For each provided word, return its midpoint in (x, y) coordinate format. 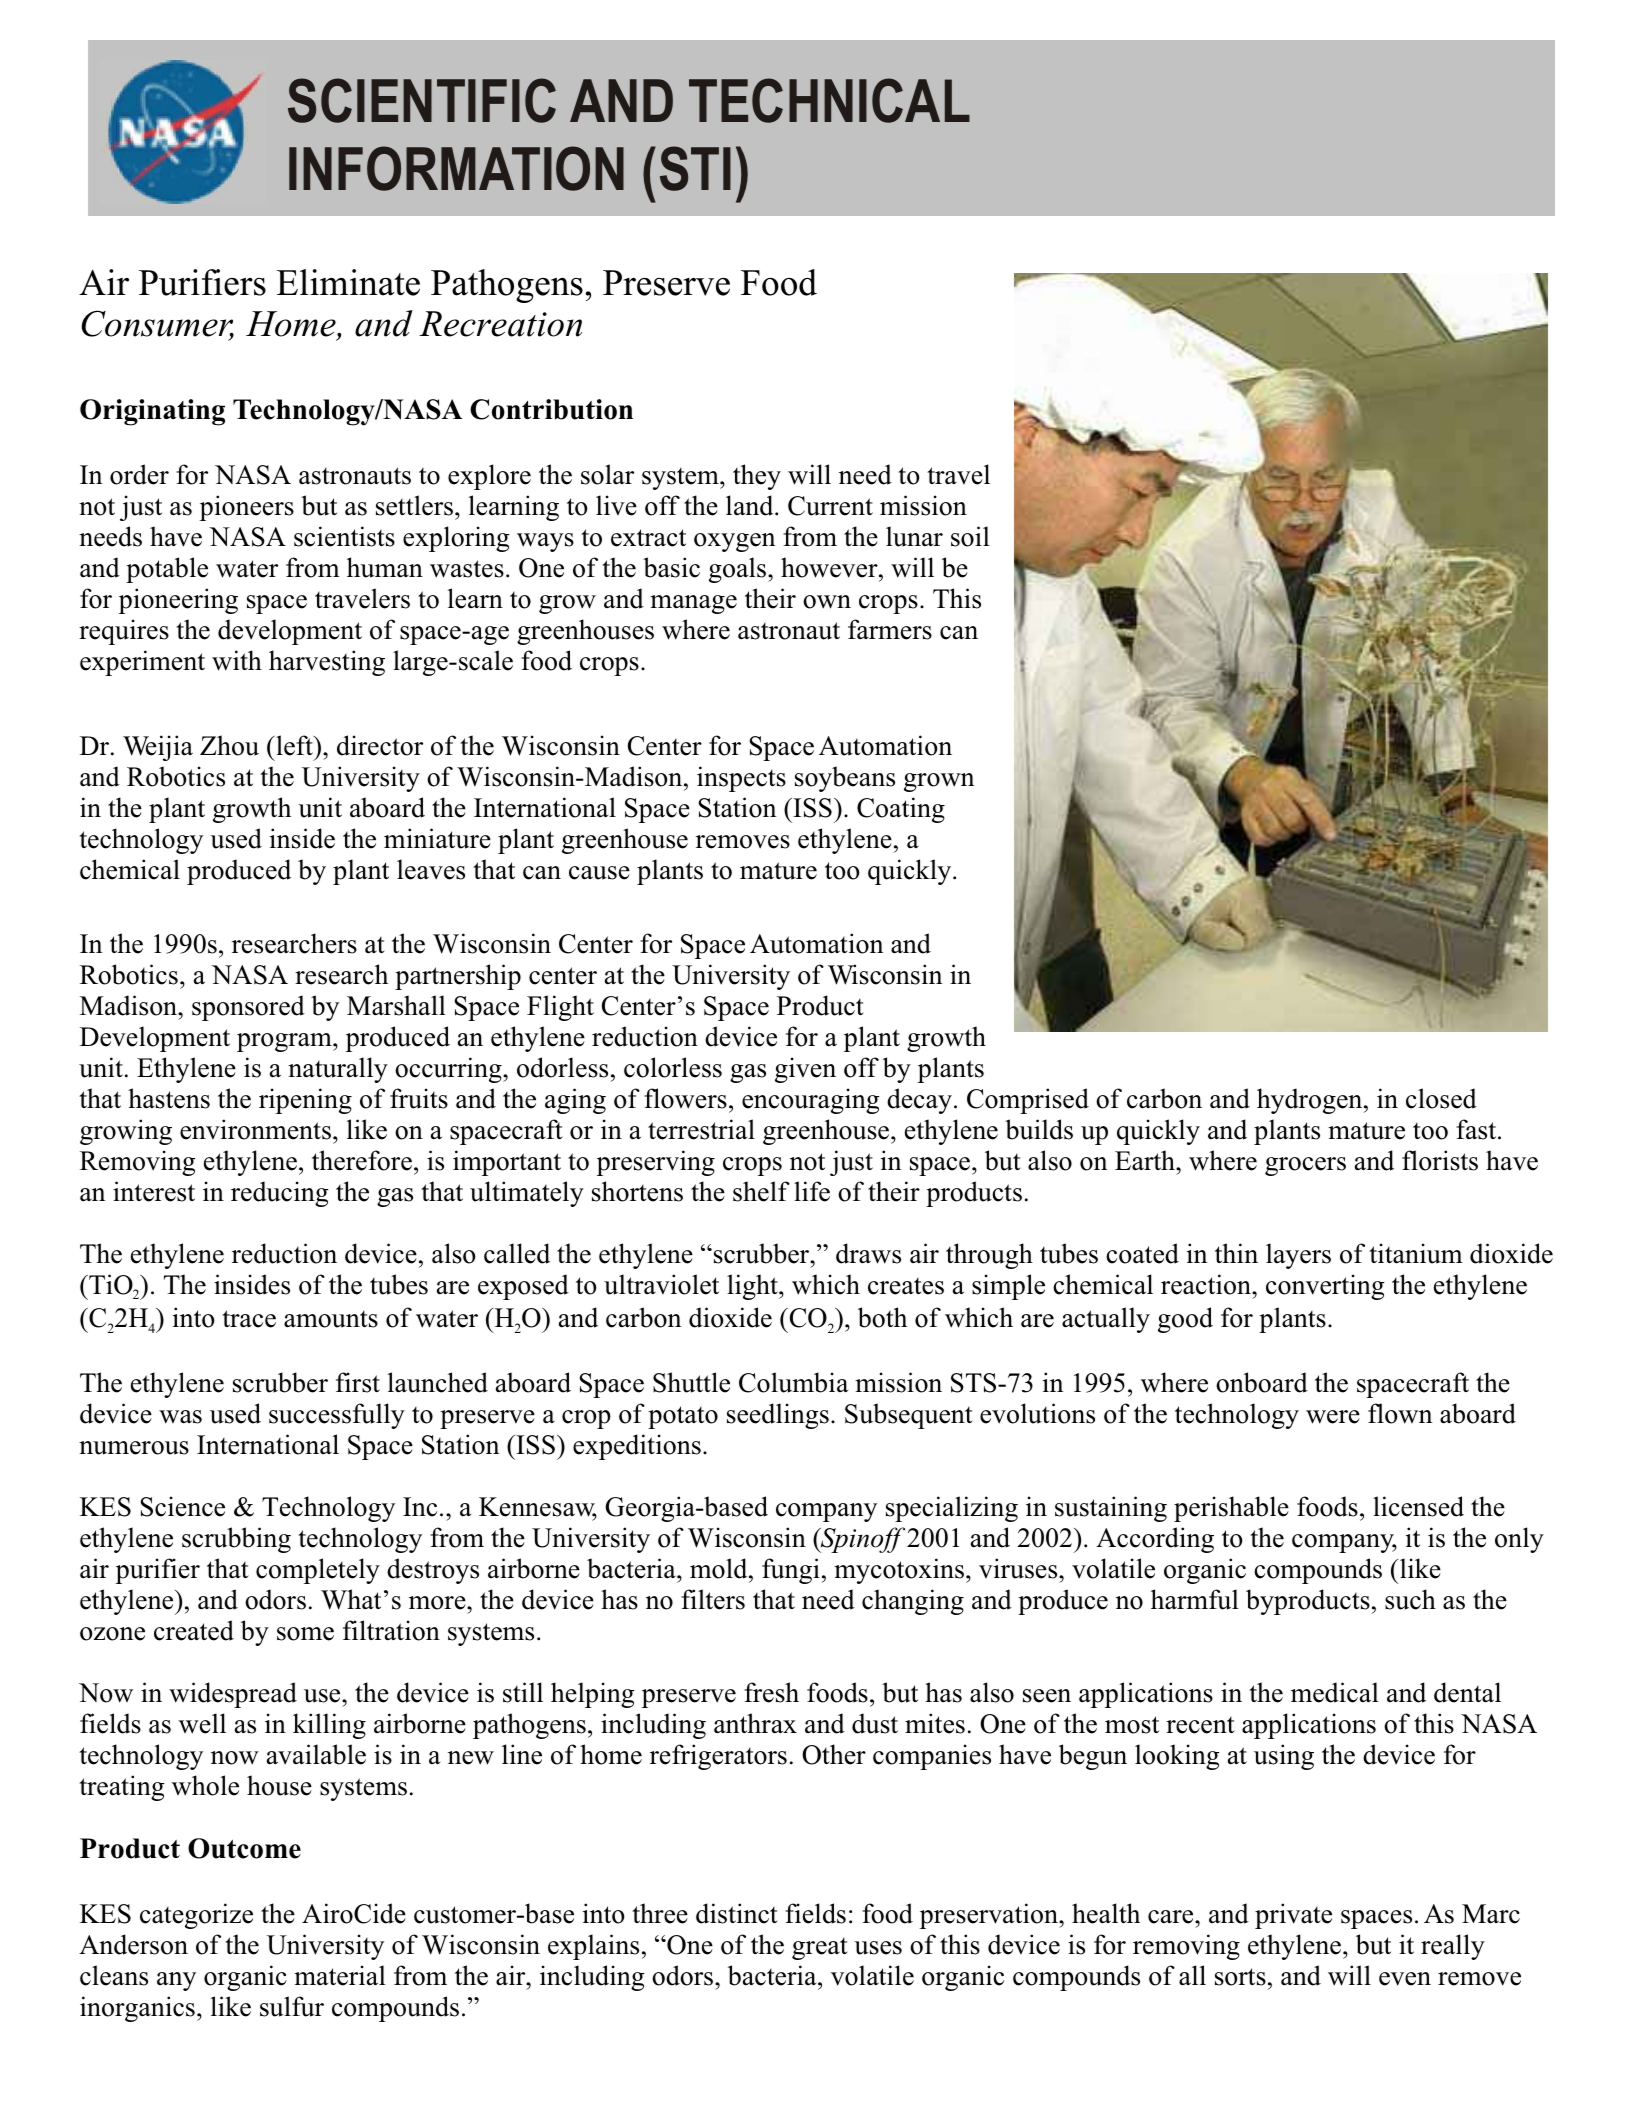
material (340, 1975)
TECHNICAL (829, 100)
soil (970, 536)
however (830, 567)
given (805, 1070)
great (820, 1949)
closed (1441, 1098)
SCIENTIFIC (422, 100)
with (237, 660)
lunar (914, 536)
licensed (1418, 1506)
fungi (791, 1571)
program (285, 1042)
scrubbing (236, 1540)
